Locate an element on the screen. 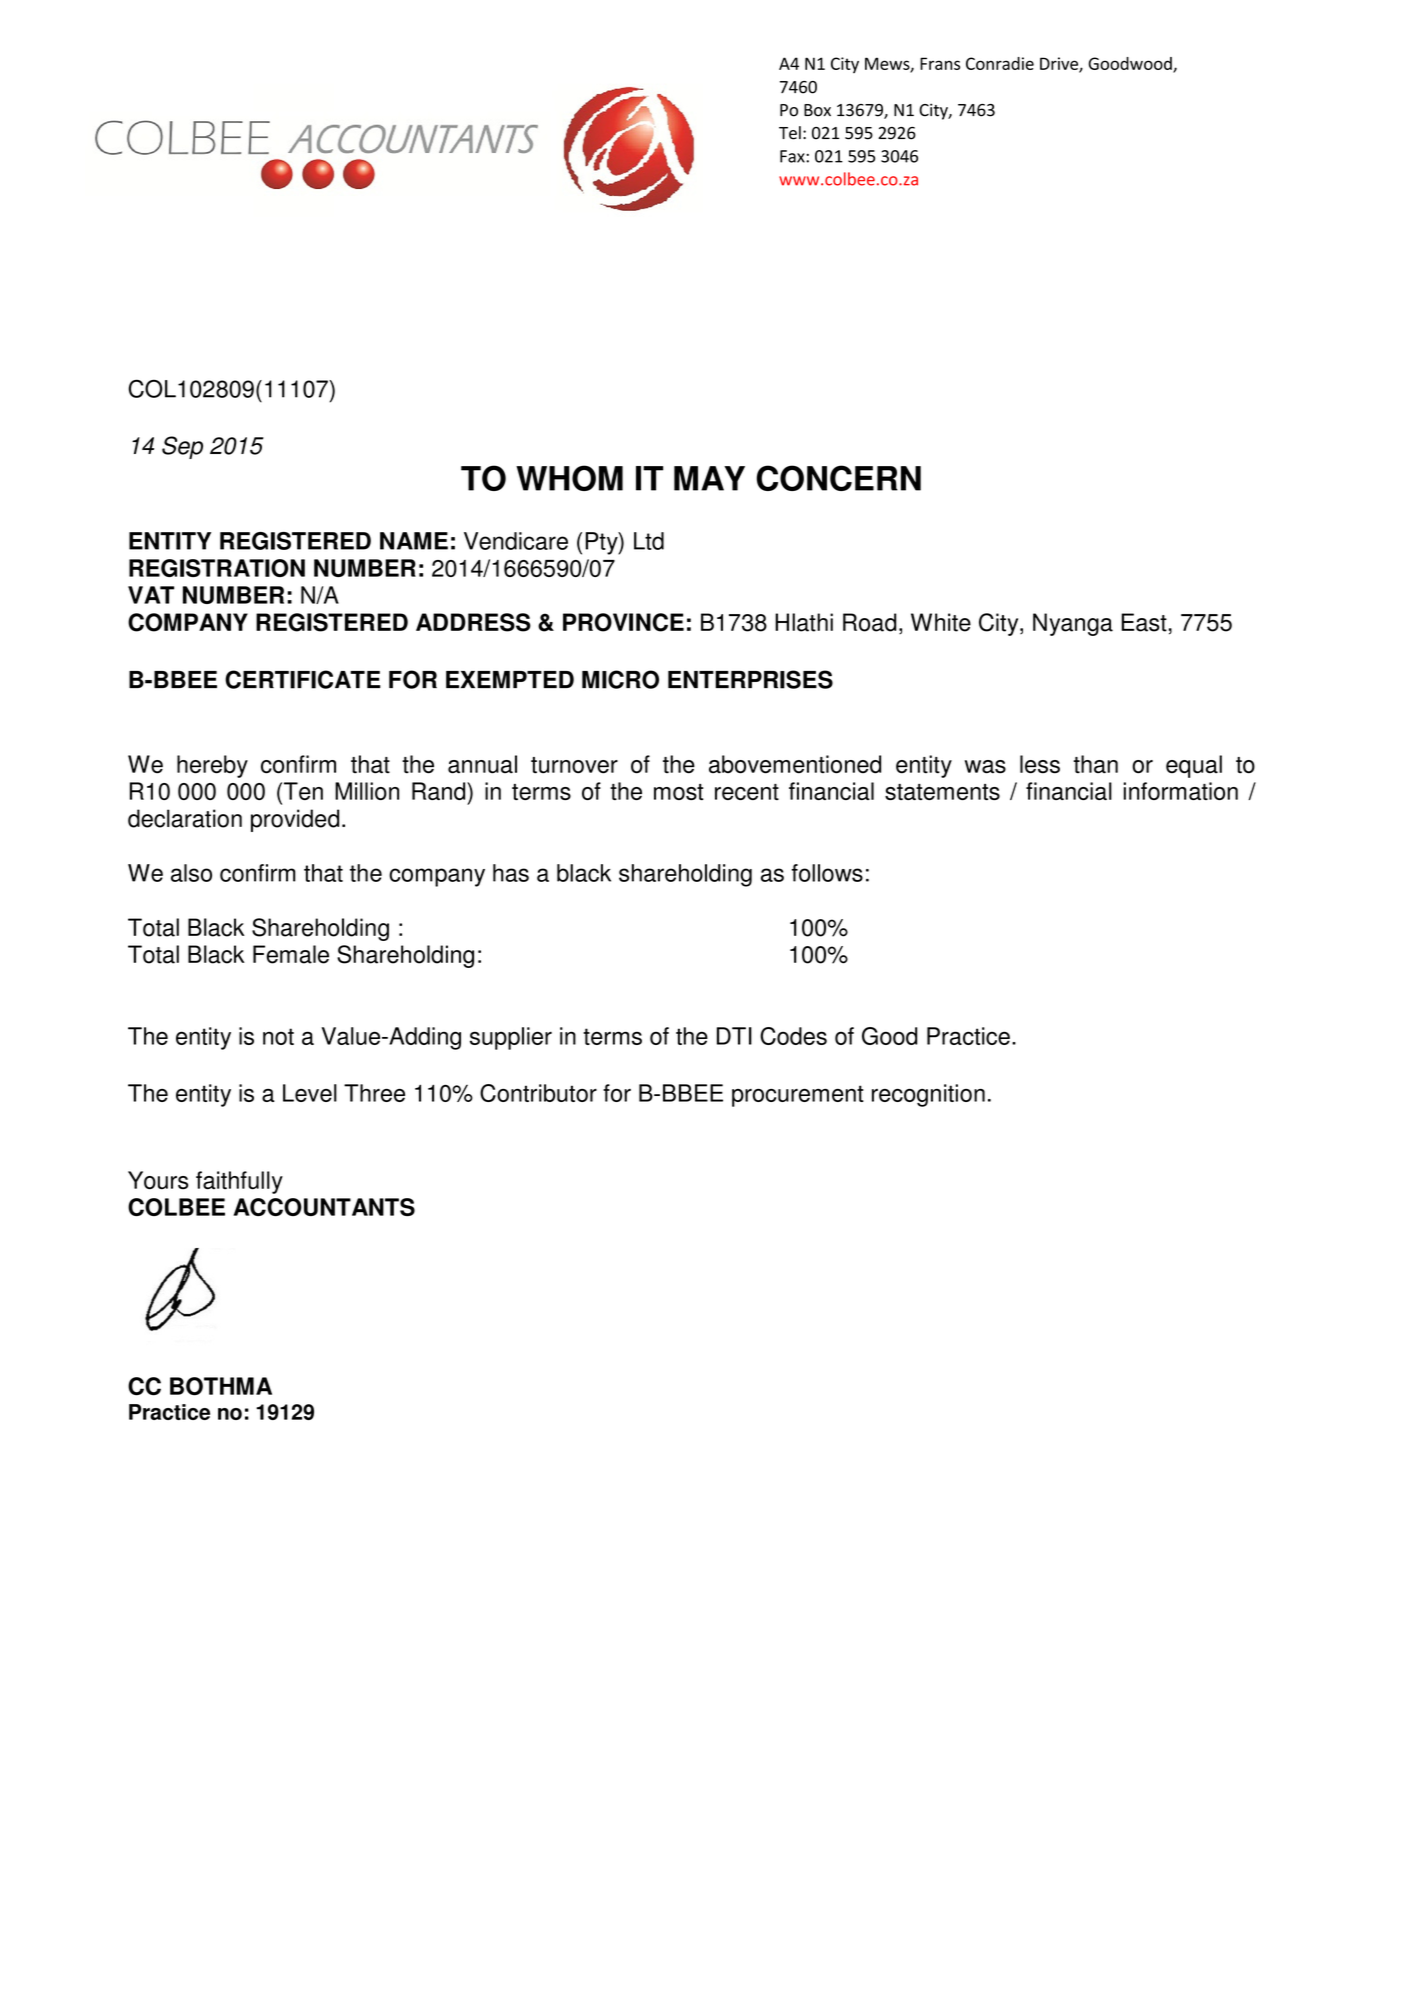 The image size is (1407, 1991). East is located at coordinates (1144, 622).
